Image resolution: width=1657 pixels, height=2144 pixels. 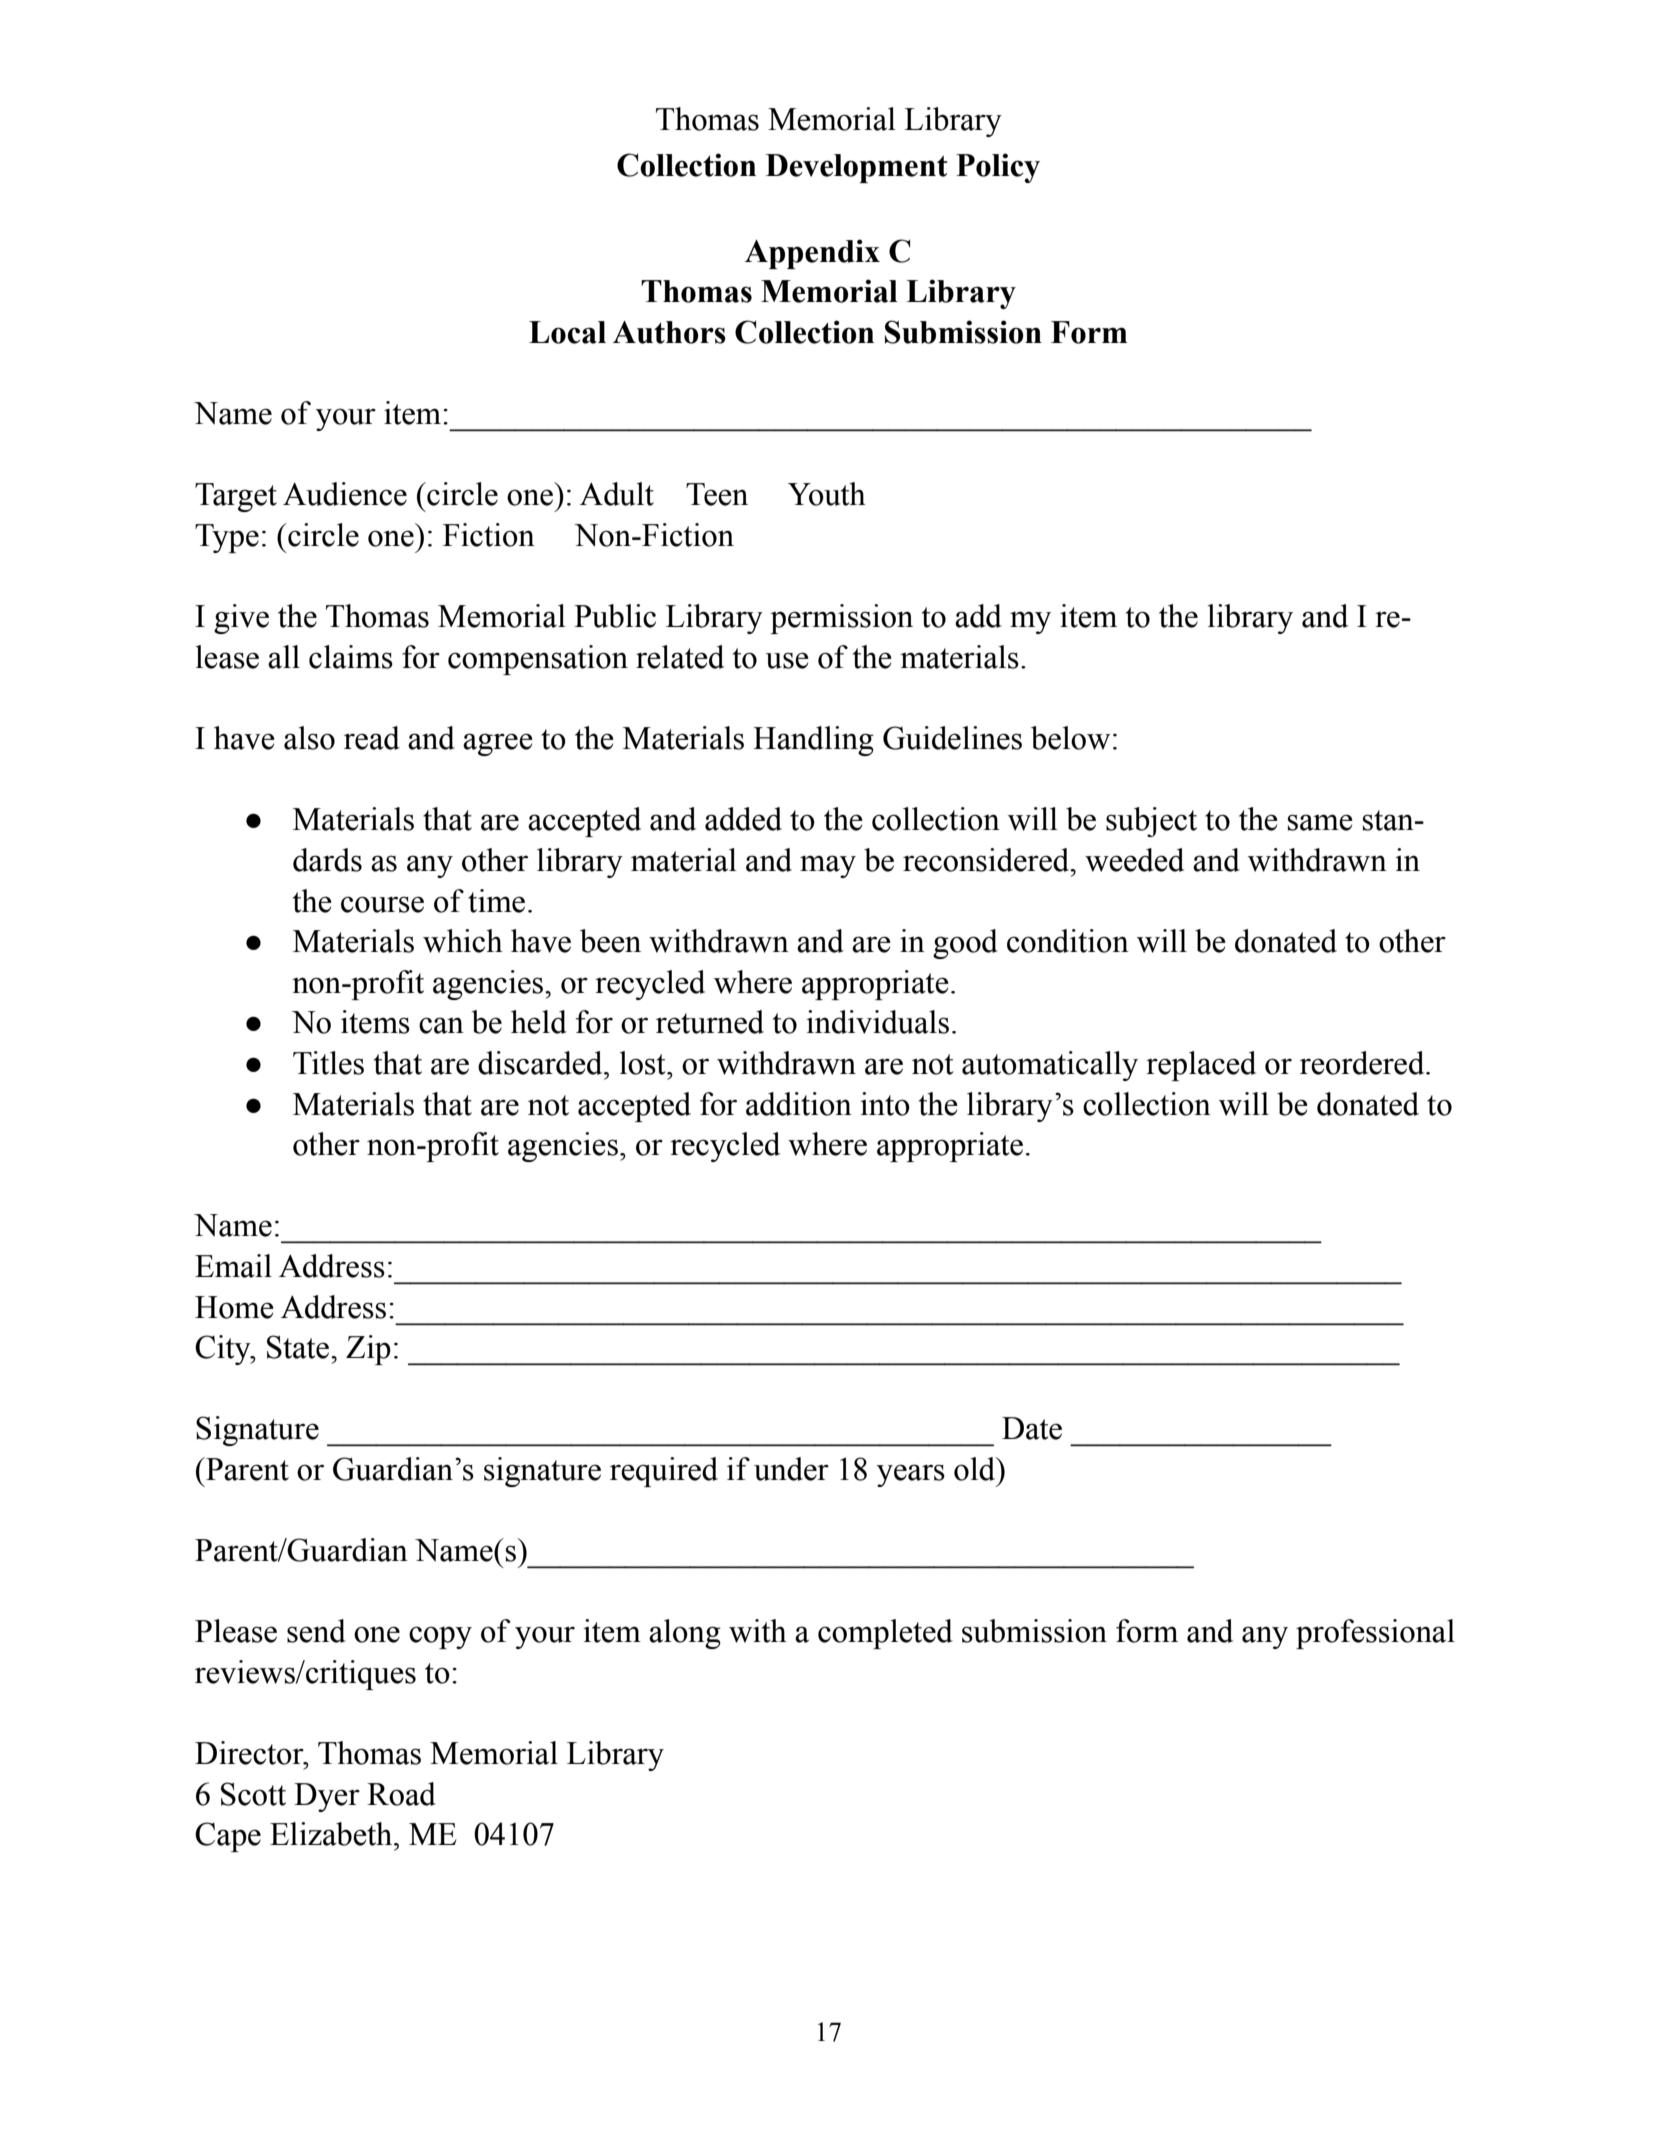 I want to click on addition, so click(x=799, y=1104).
